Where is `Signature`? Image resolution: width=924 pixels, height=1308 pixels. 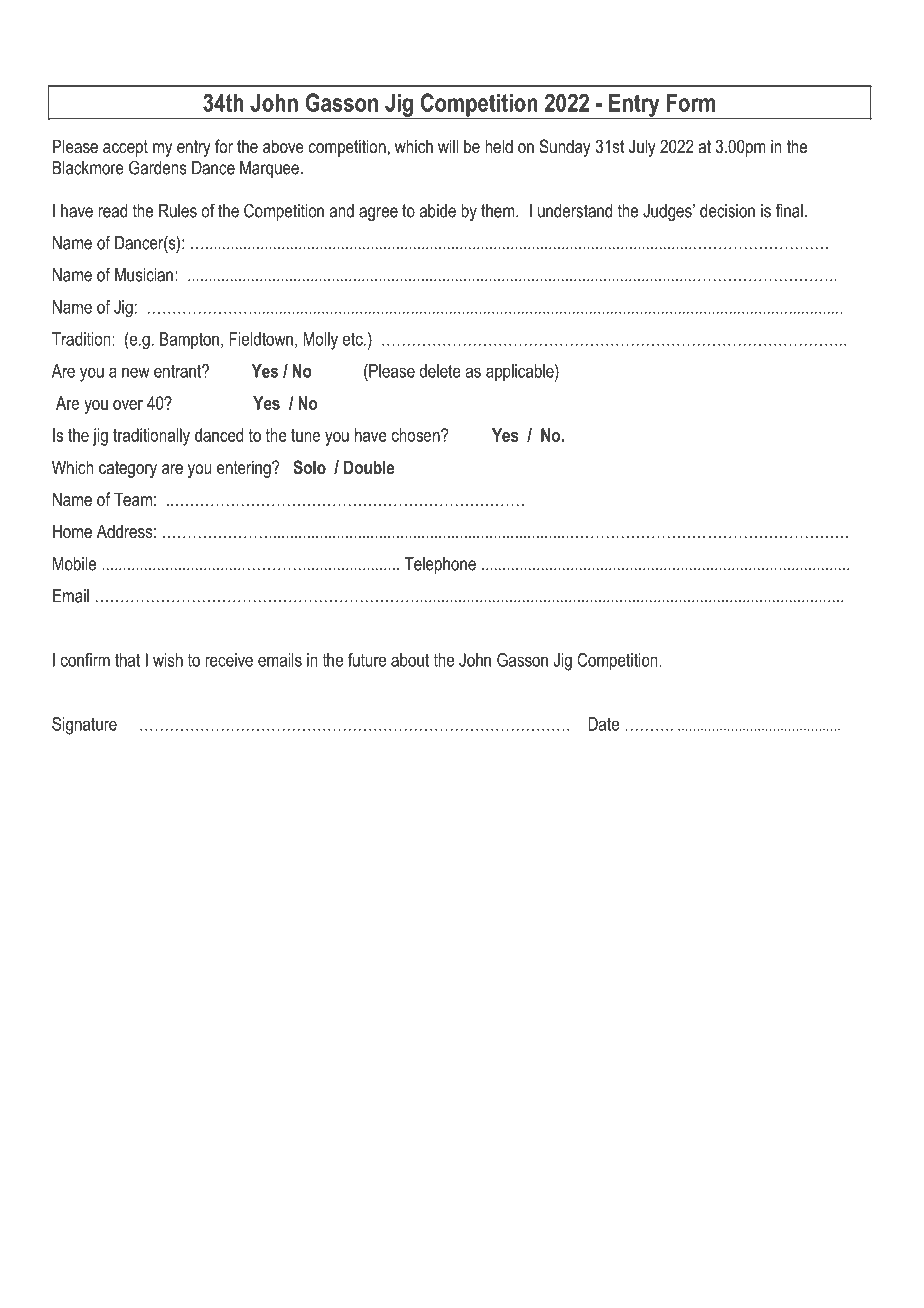 Signature is located at coordinates (84, 726).
